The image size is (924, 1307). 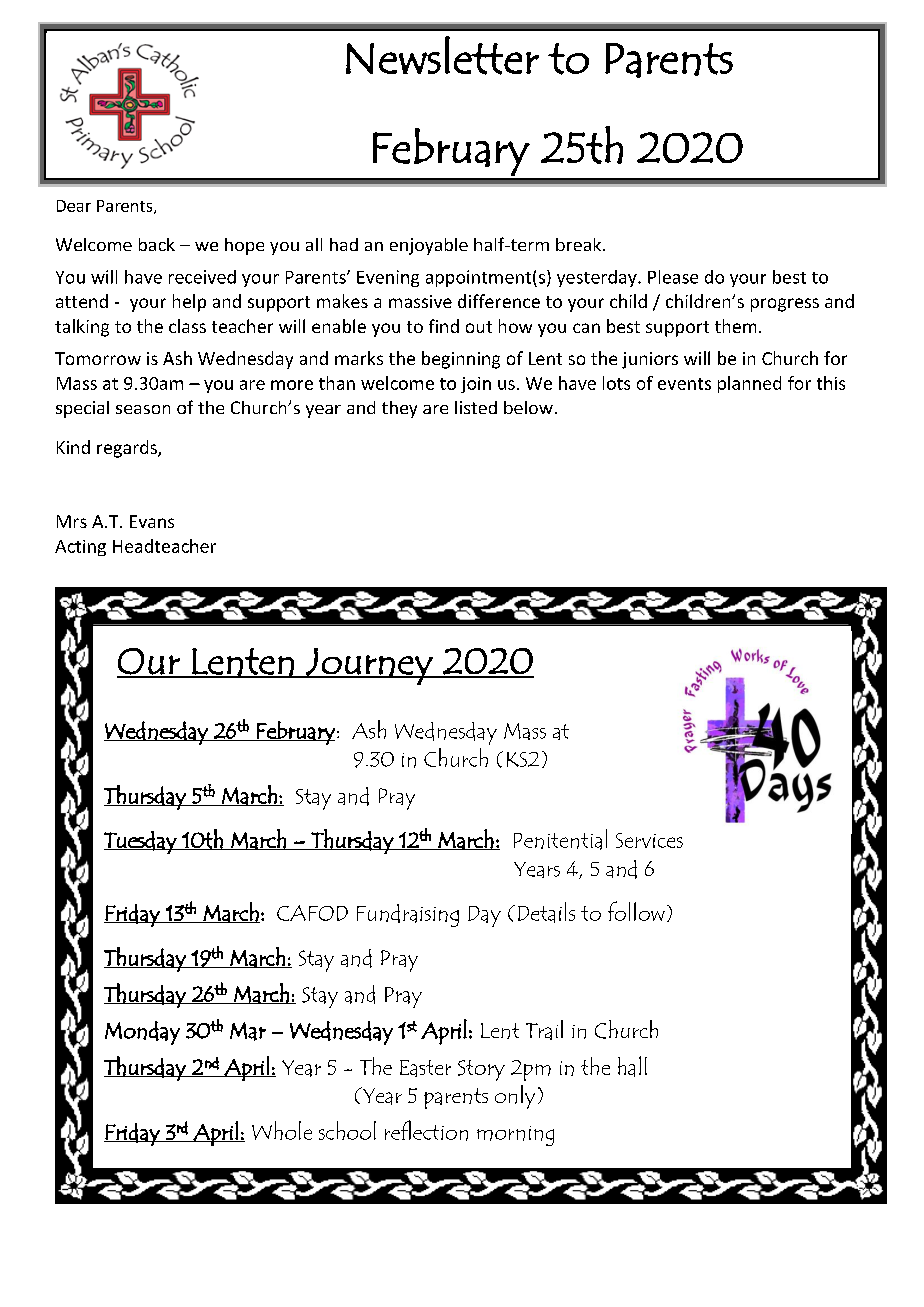 I want to click on reflection, so click(x=426, y=1130).
